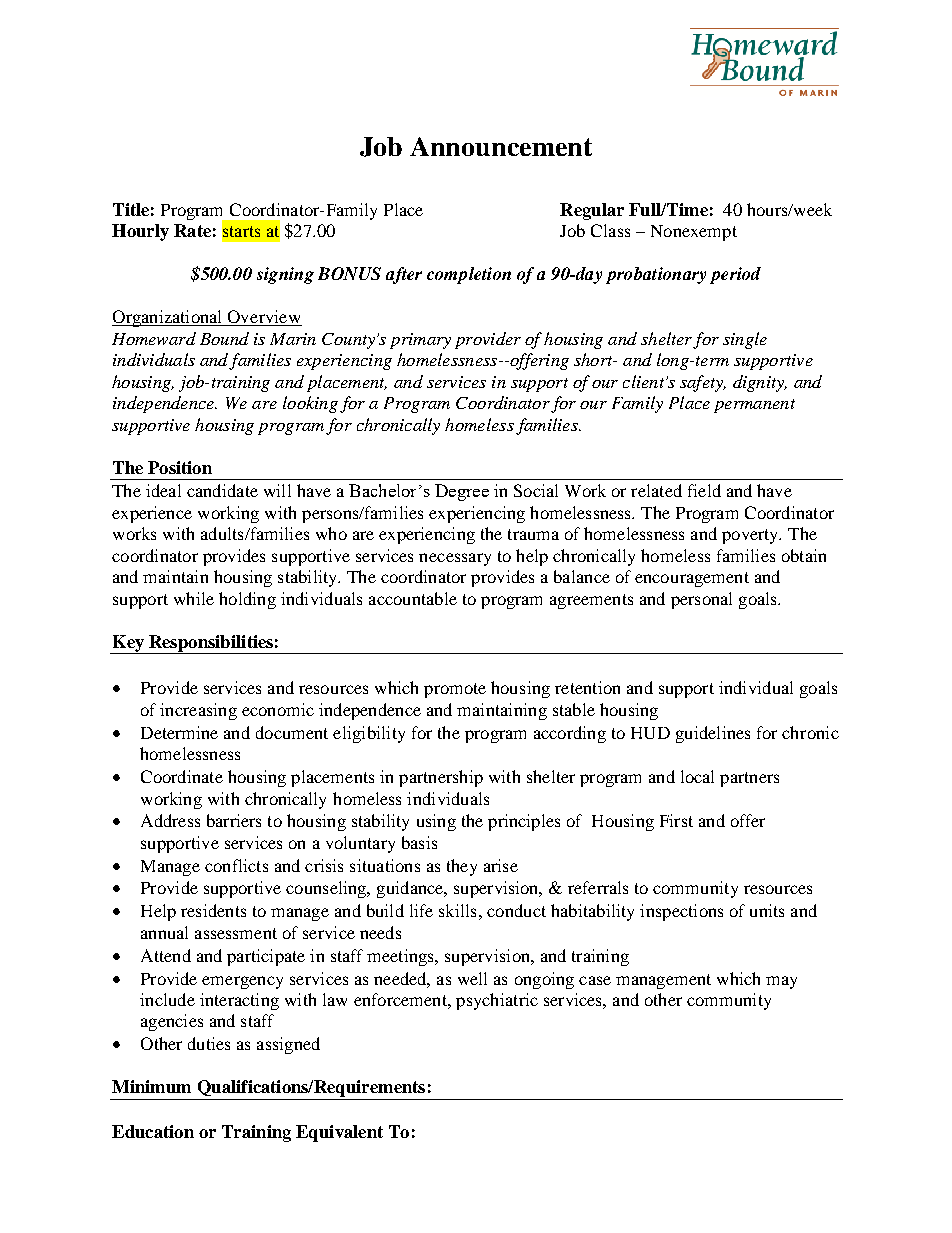 This page has height=1233, width=952. I want to click on units, so click(767, 910).
